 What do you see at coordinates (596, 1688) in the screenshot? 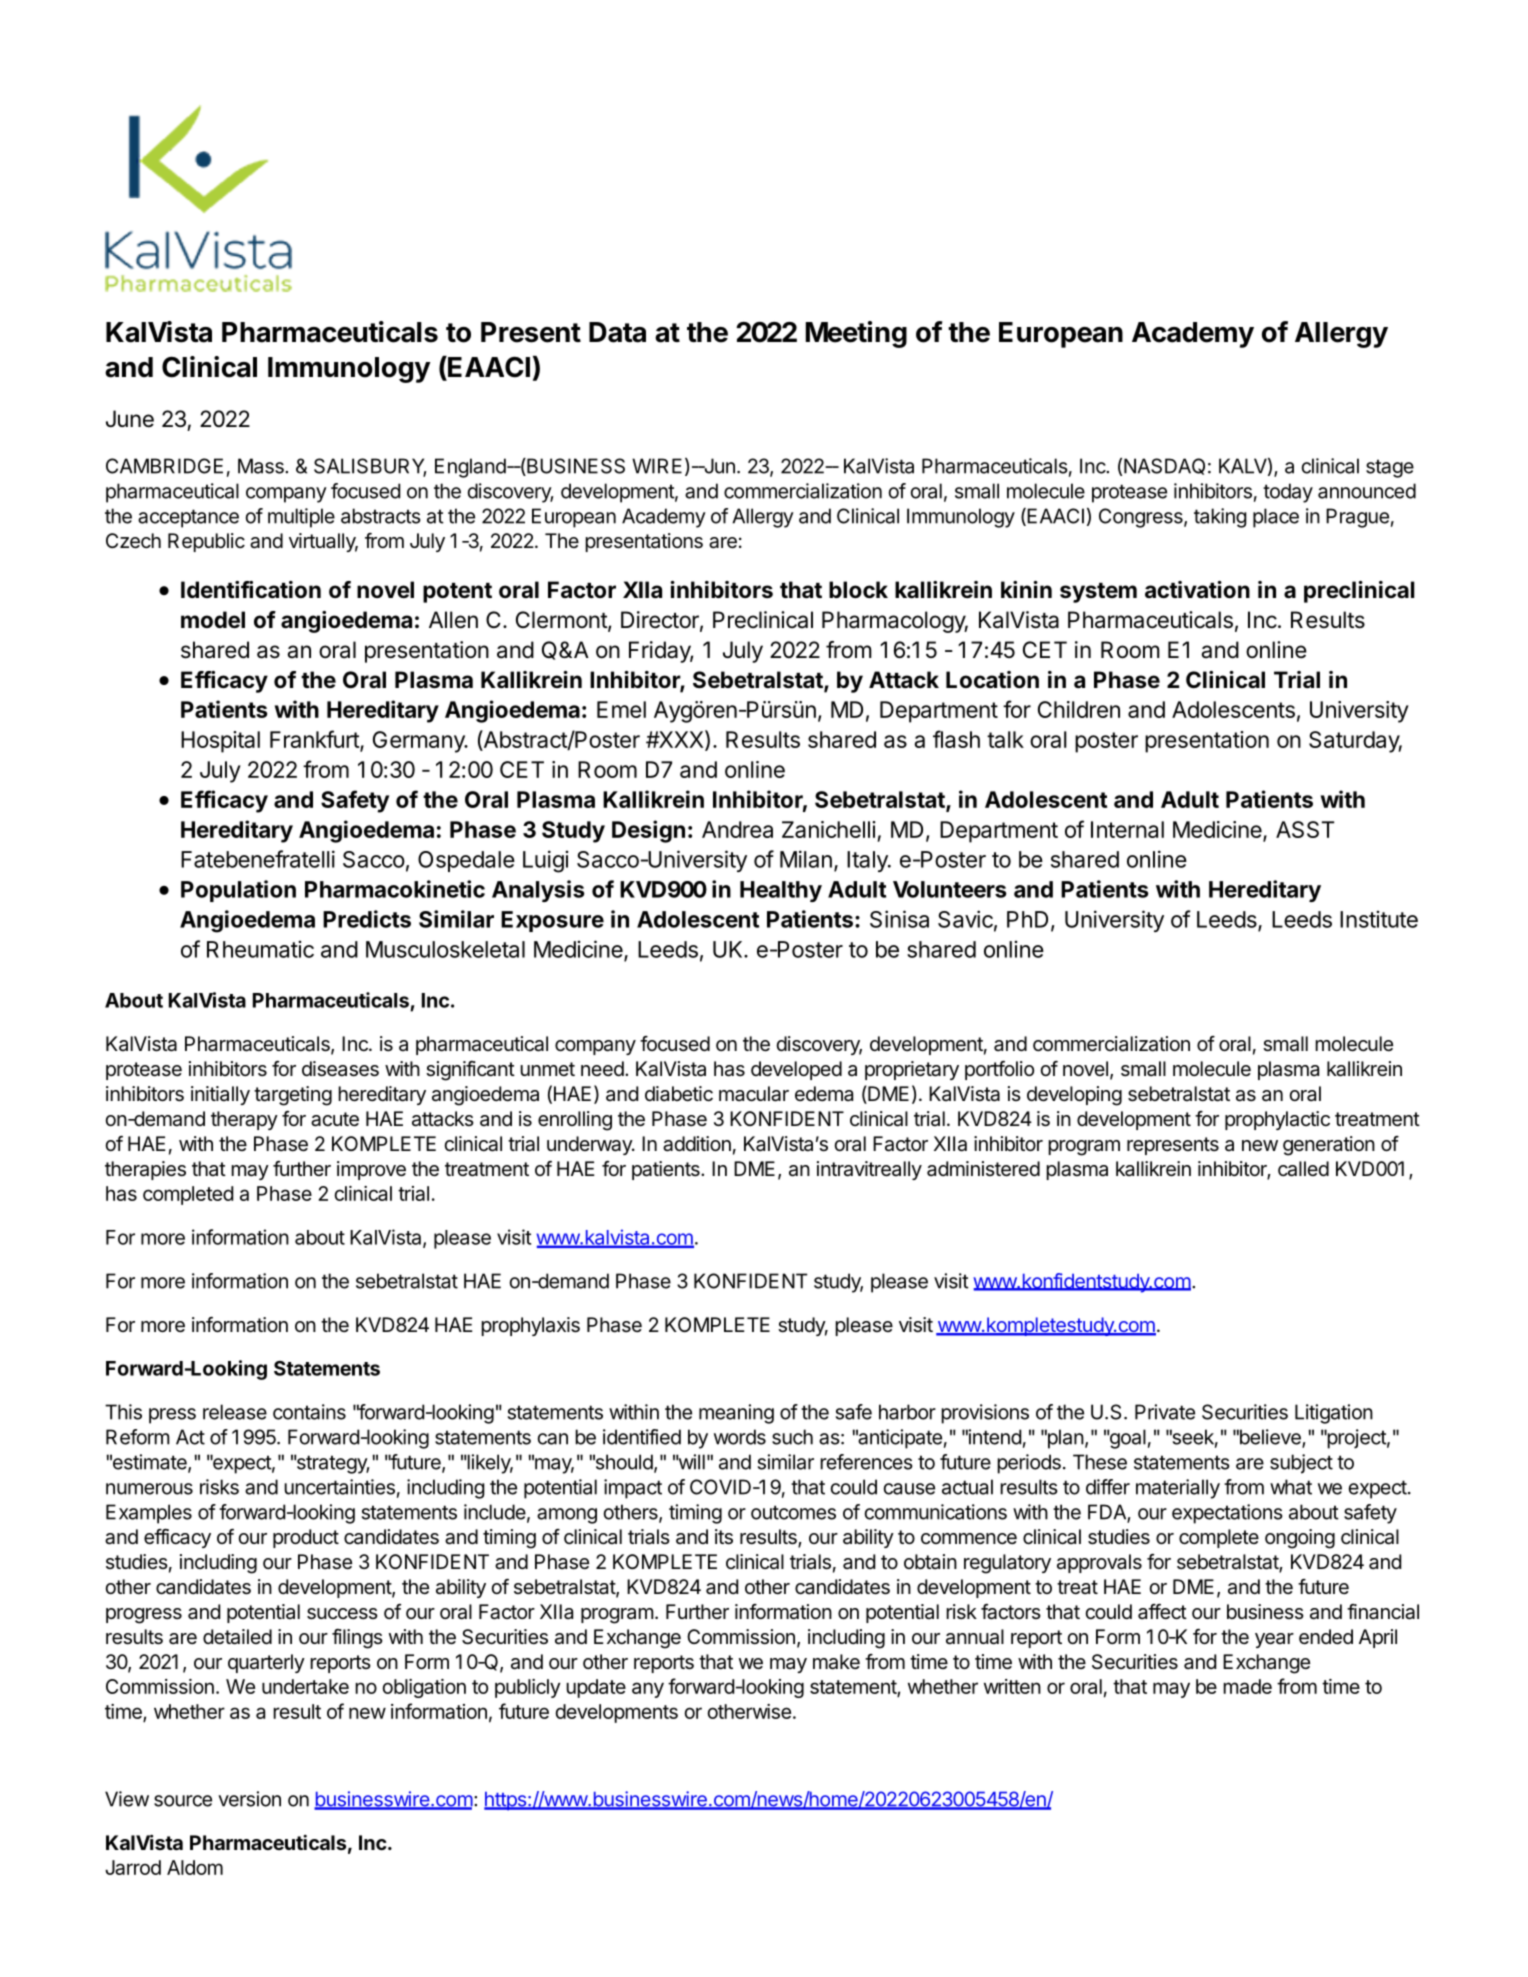
I see `update` at bounding box center [596, 1688].
